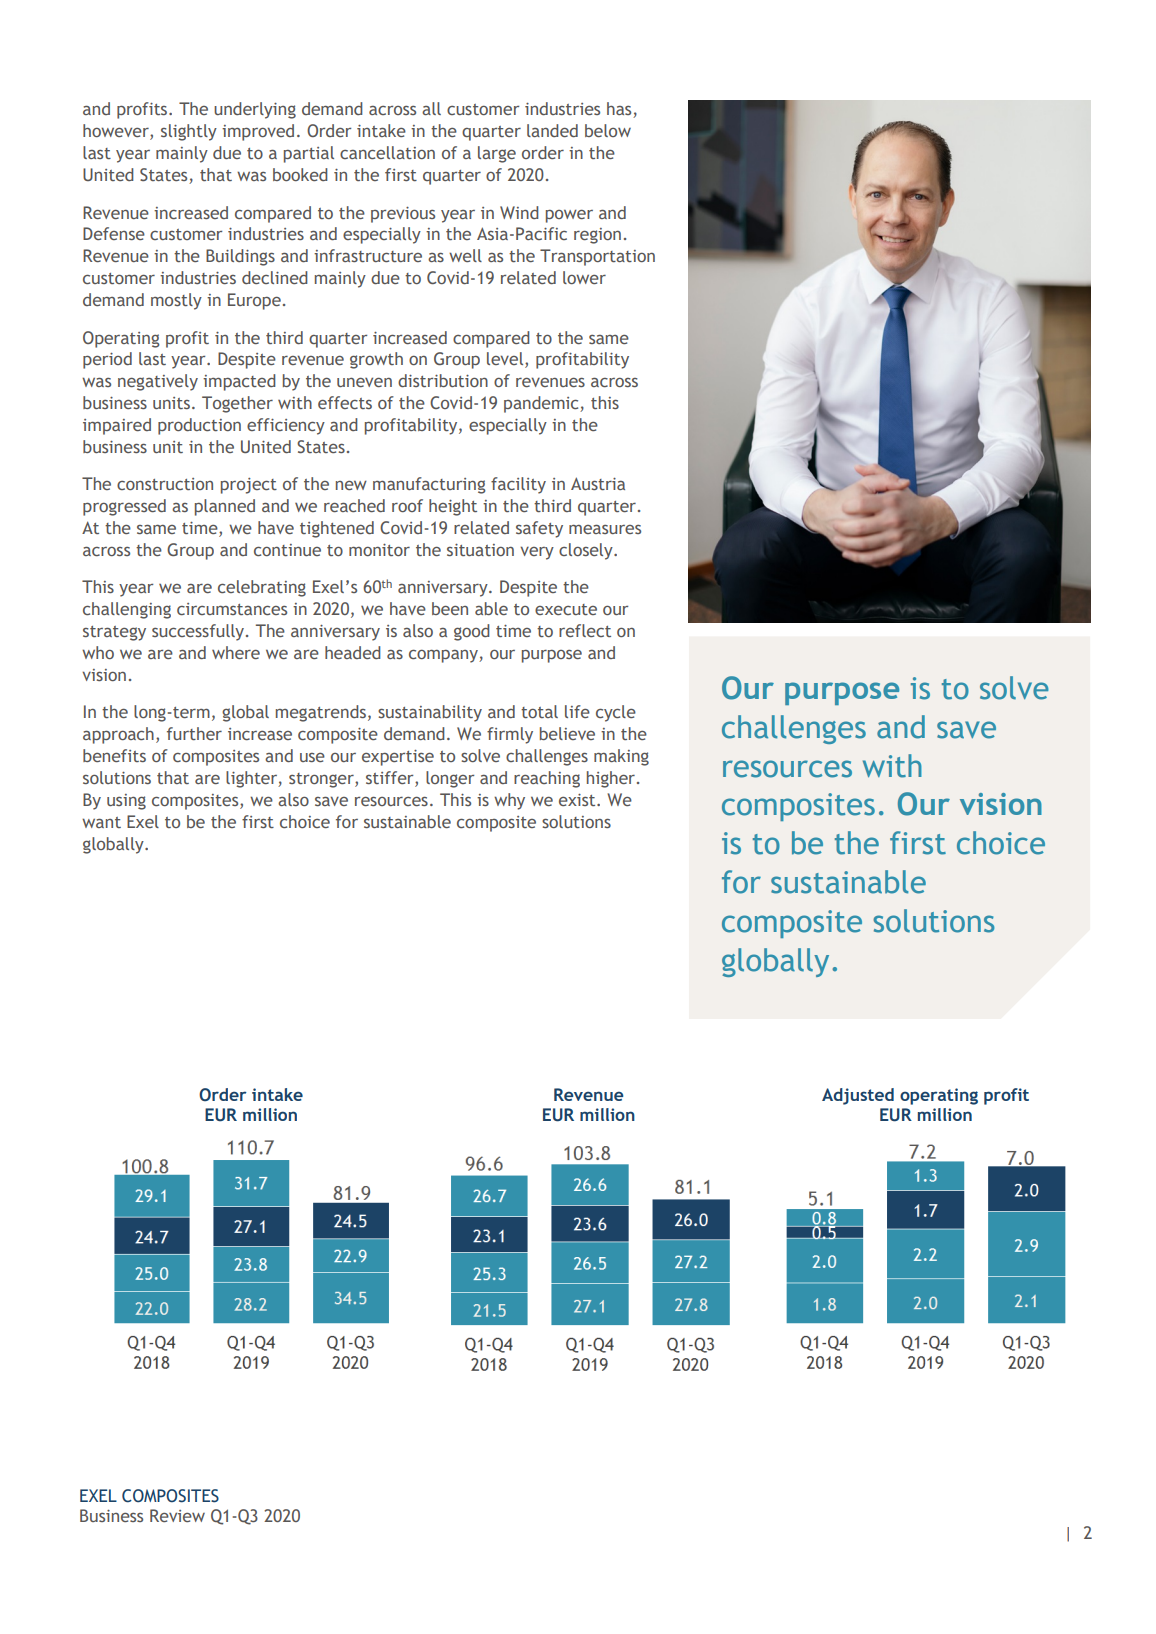  I want to click on Adjusted, so click(858, 1096).
